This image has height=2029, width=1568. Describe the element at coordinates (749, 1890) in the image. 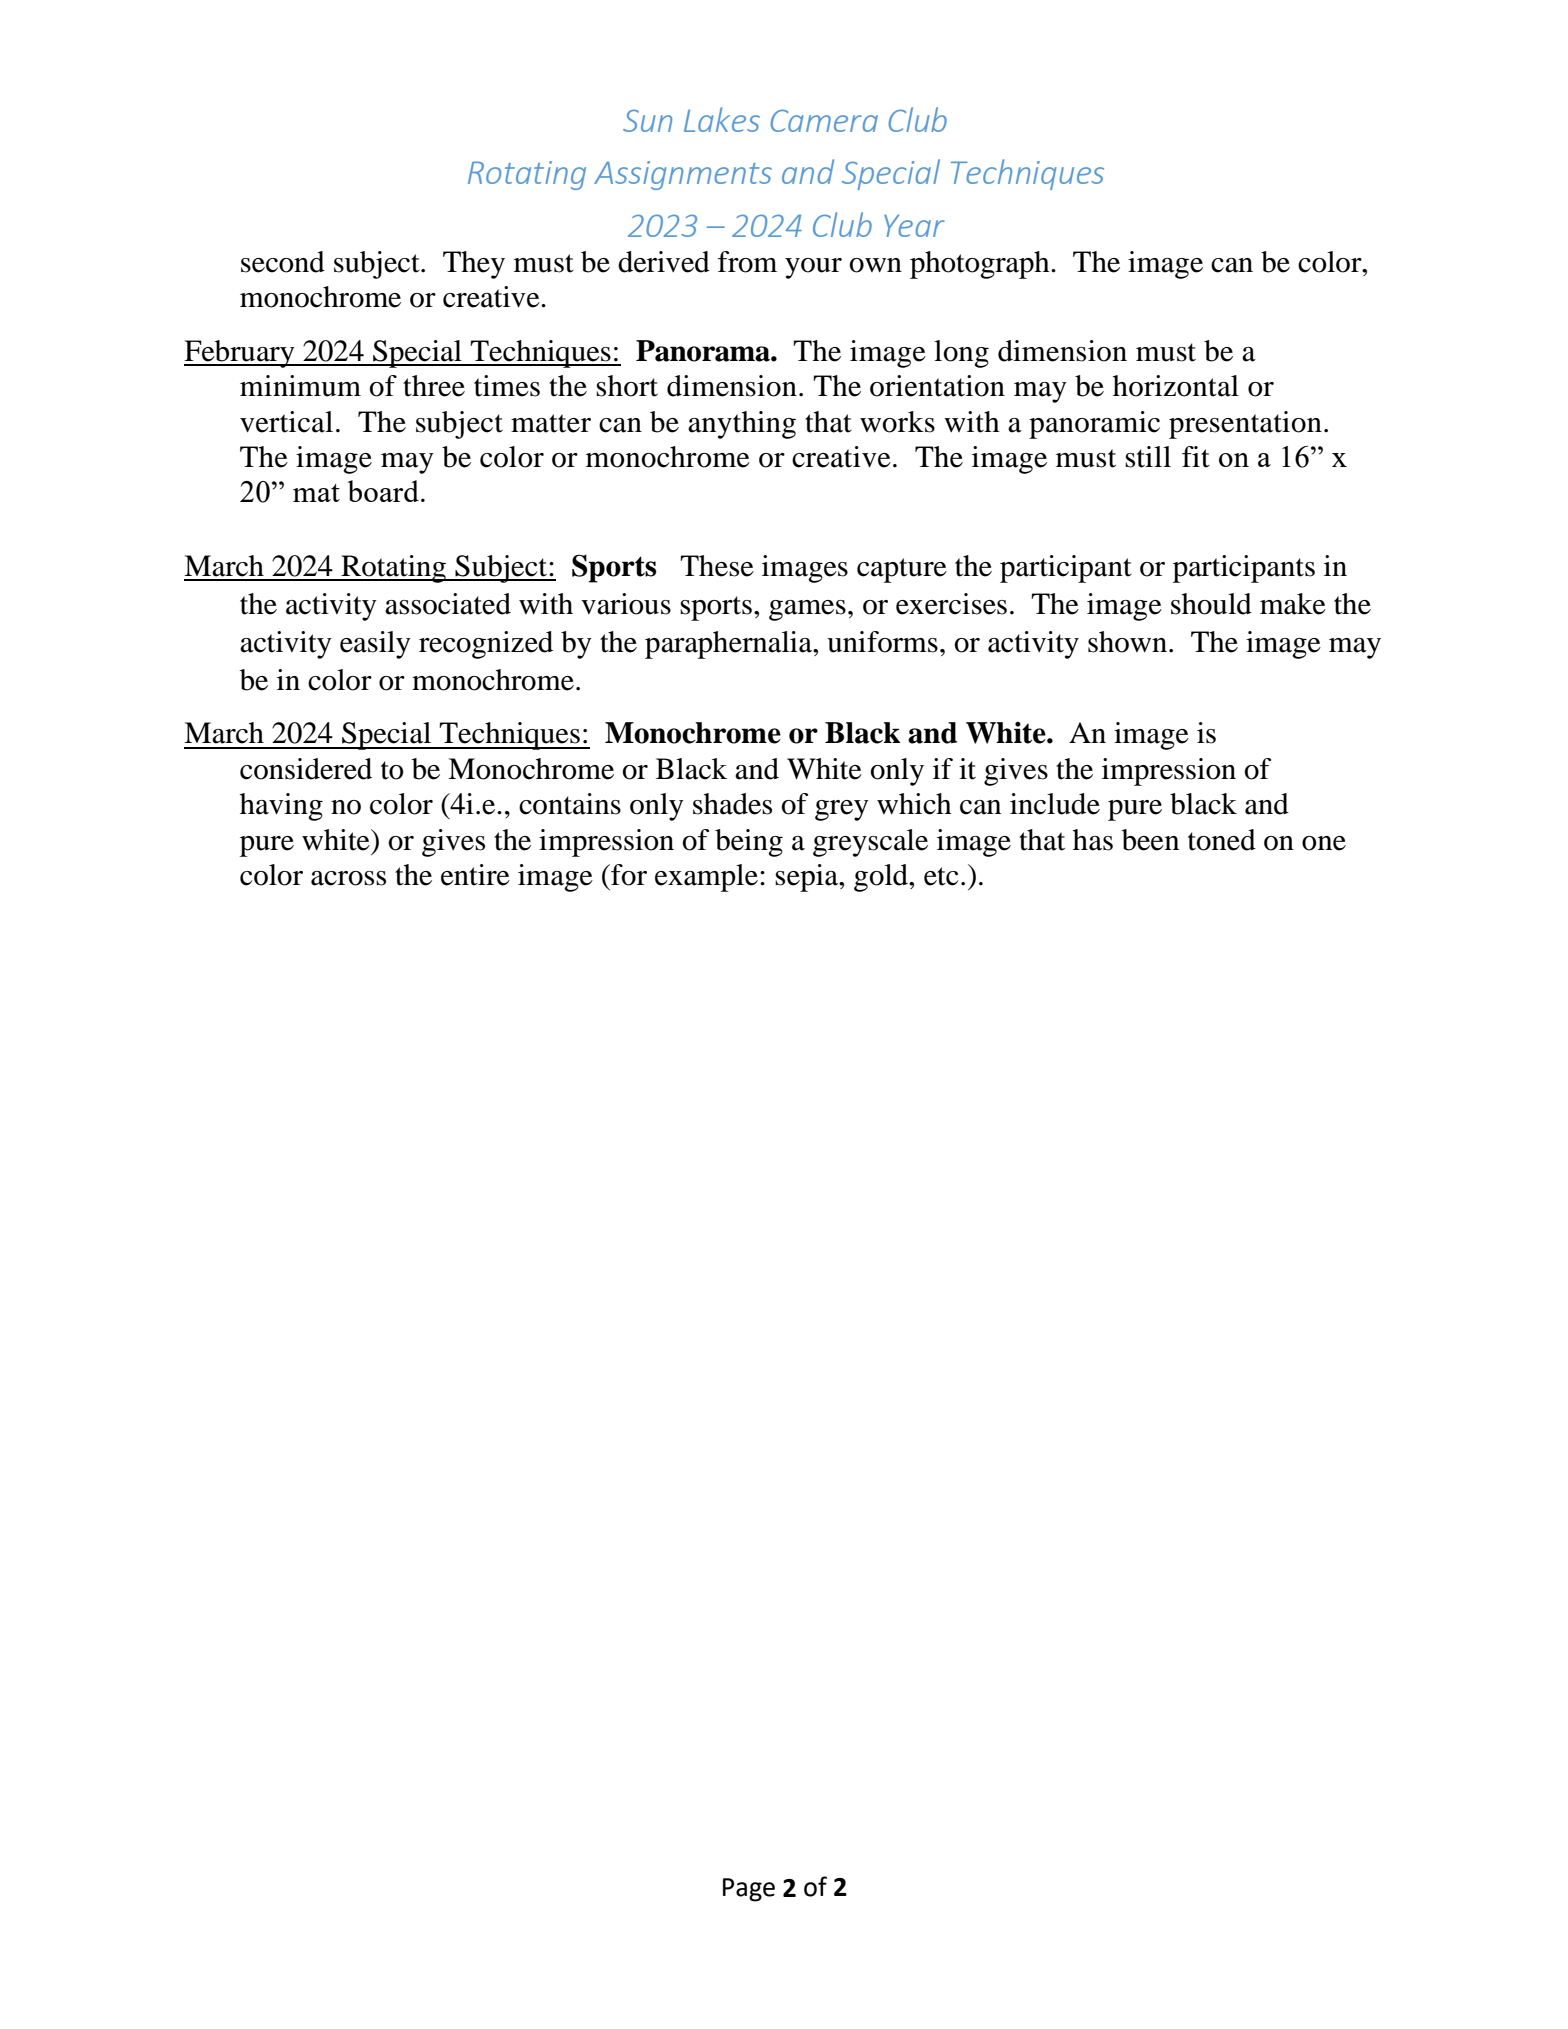

I see `Page` at that location.
